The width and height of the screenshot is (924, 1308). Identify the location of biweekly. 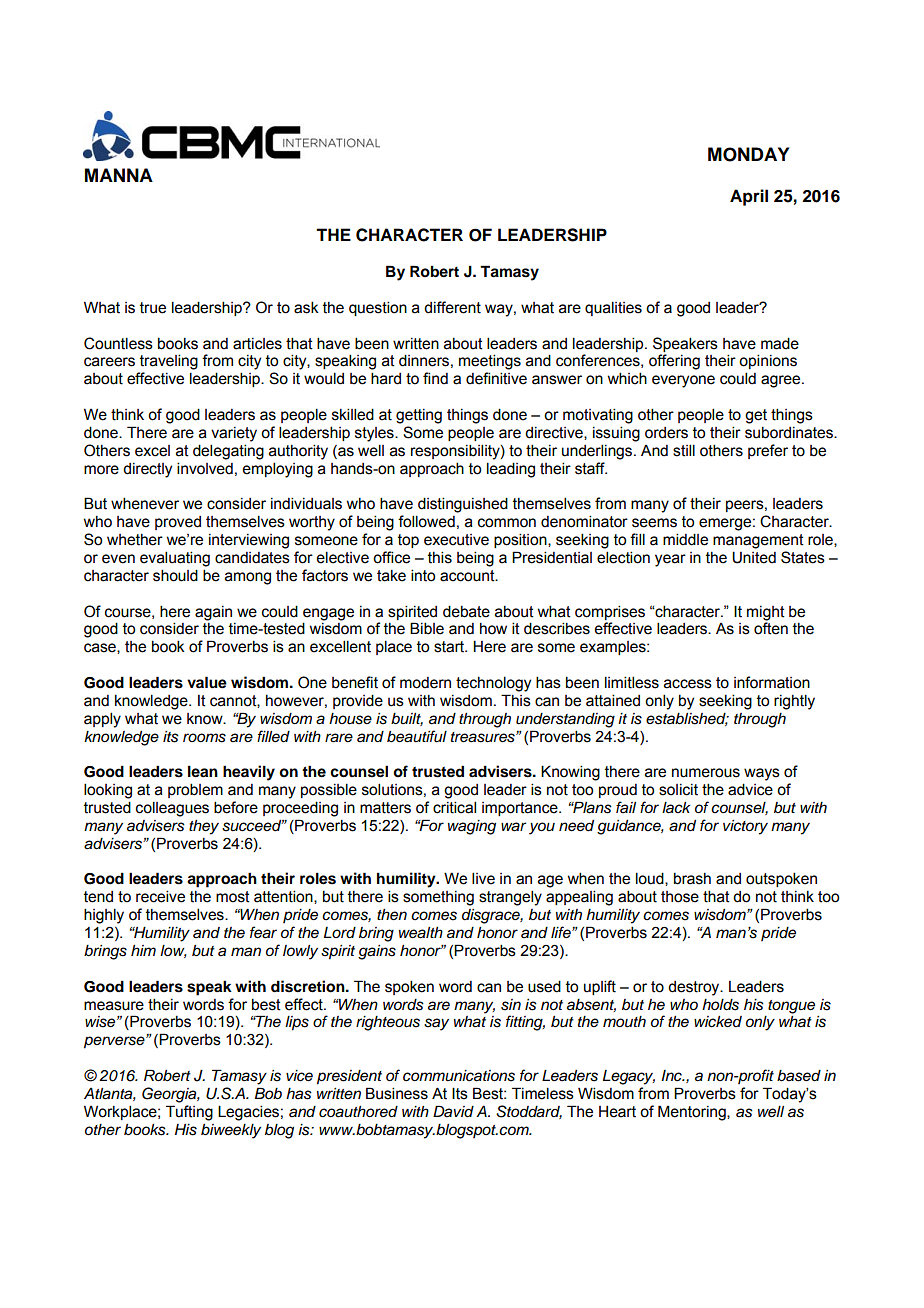
(231, 1131).
